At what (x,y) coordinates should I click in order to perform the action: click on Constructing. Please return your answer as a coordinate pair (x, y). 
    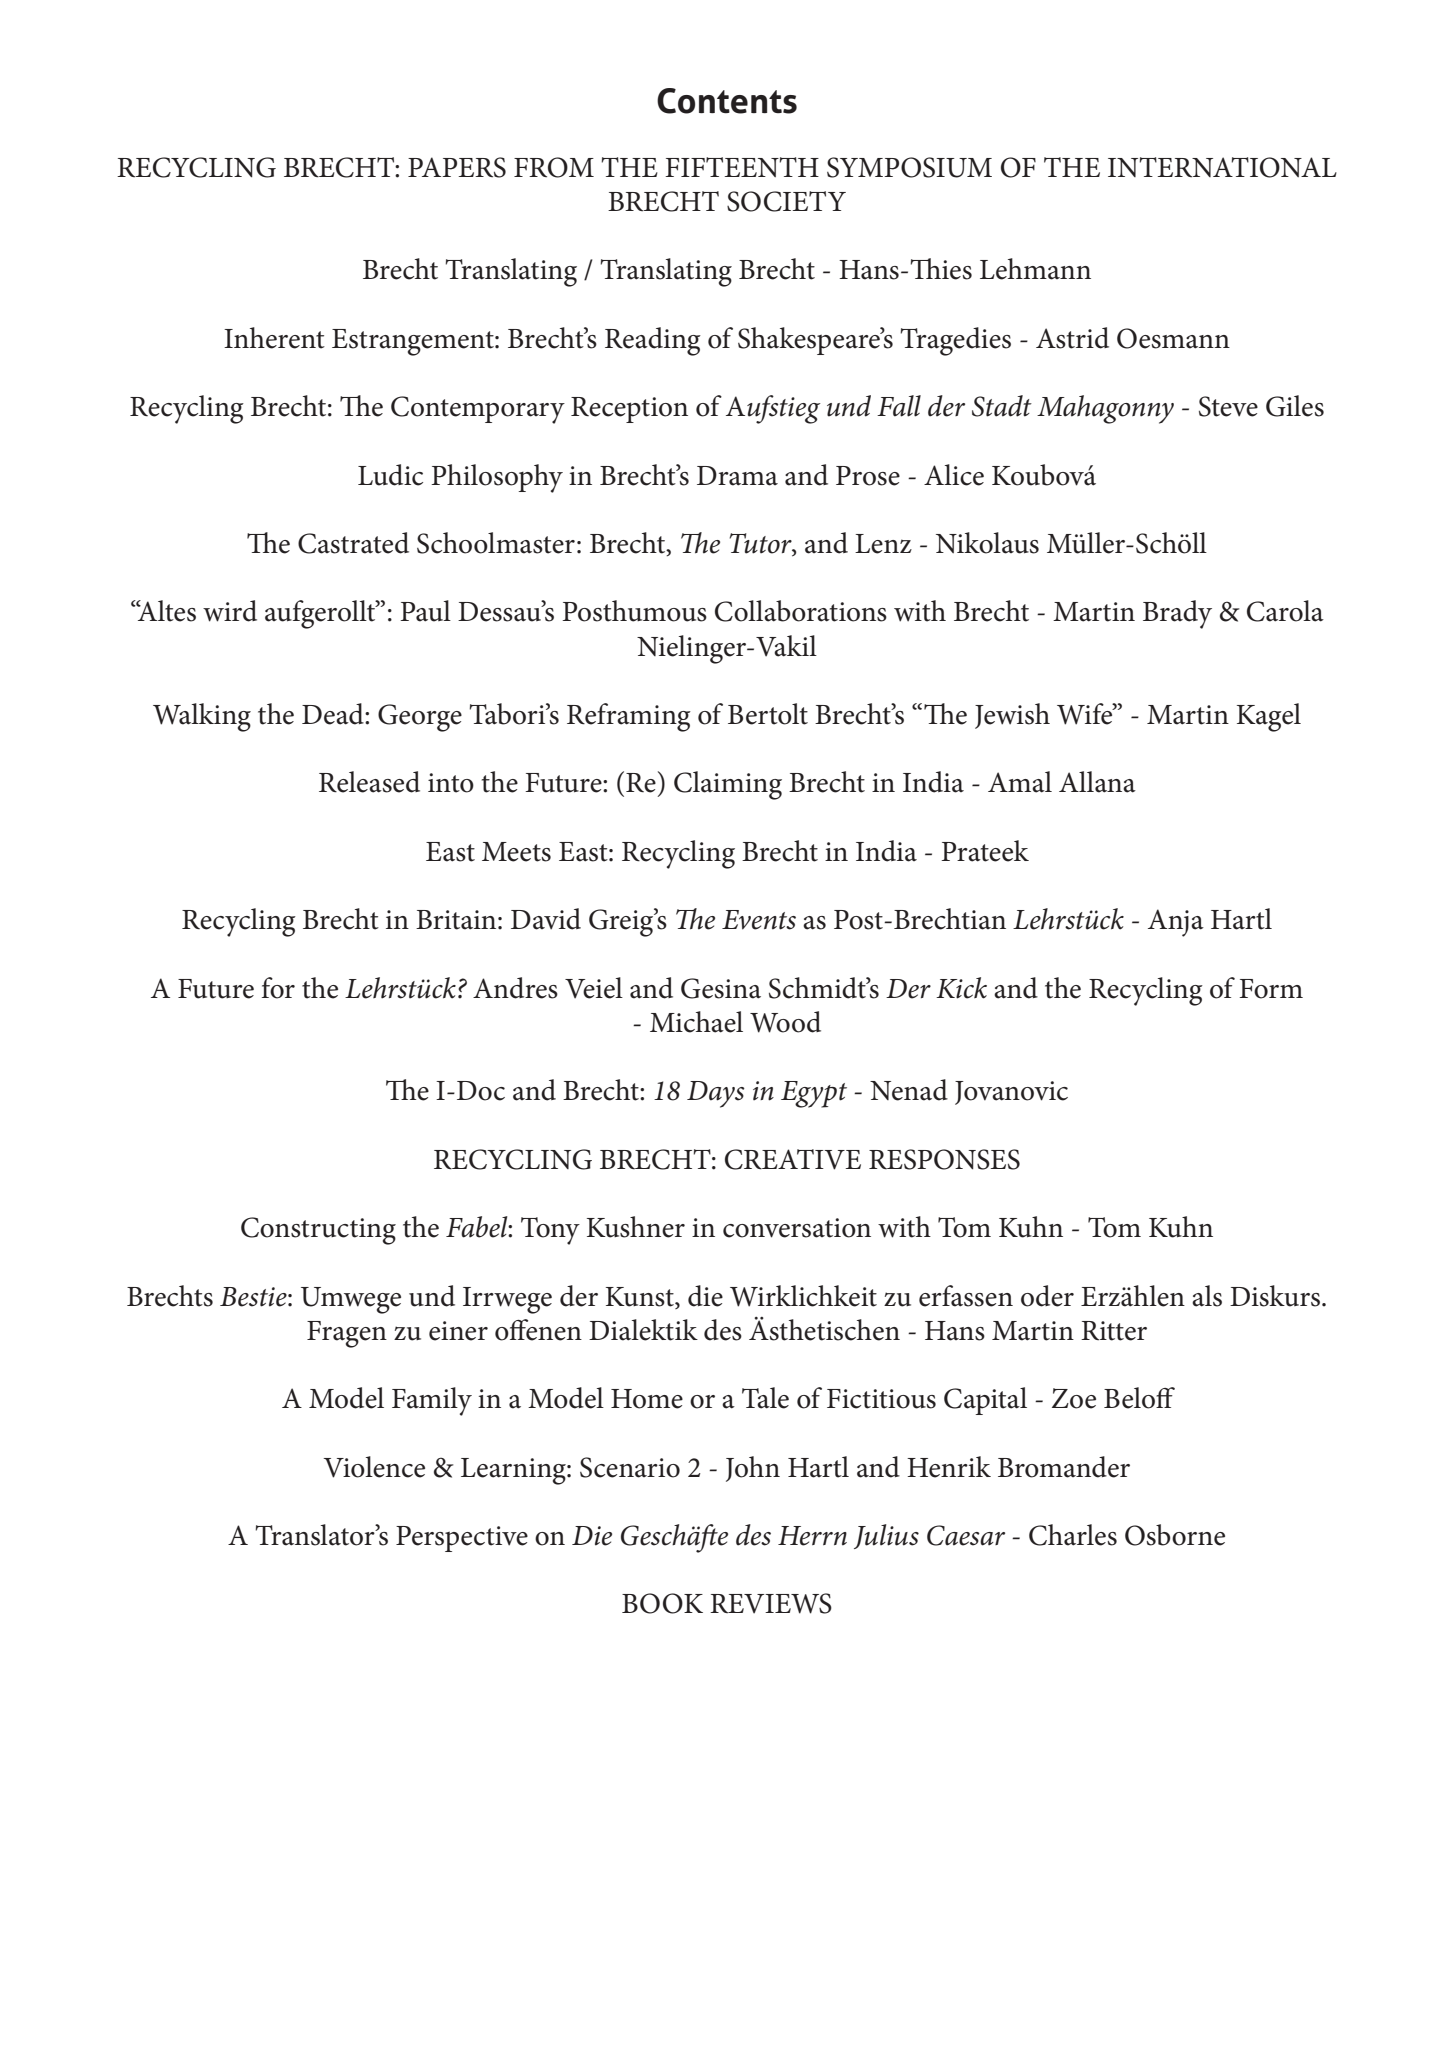
    Looking at the image, I should click on (318, 1231).
